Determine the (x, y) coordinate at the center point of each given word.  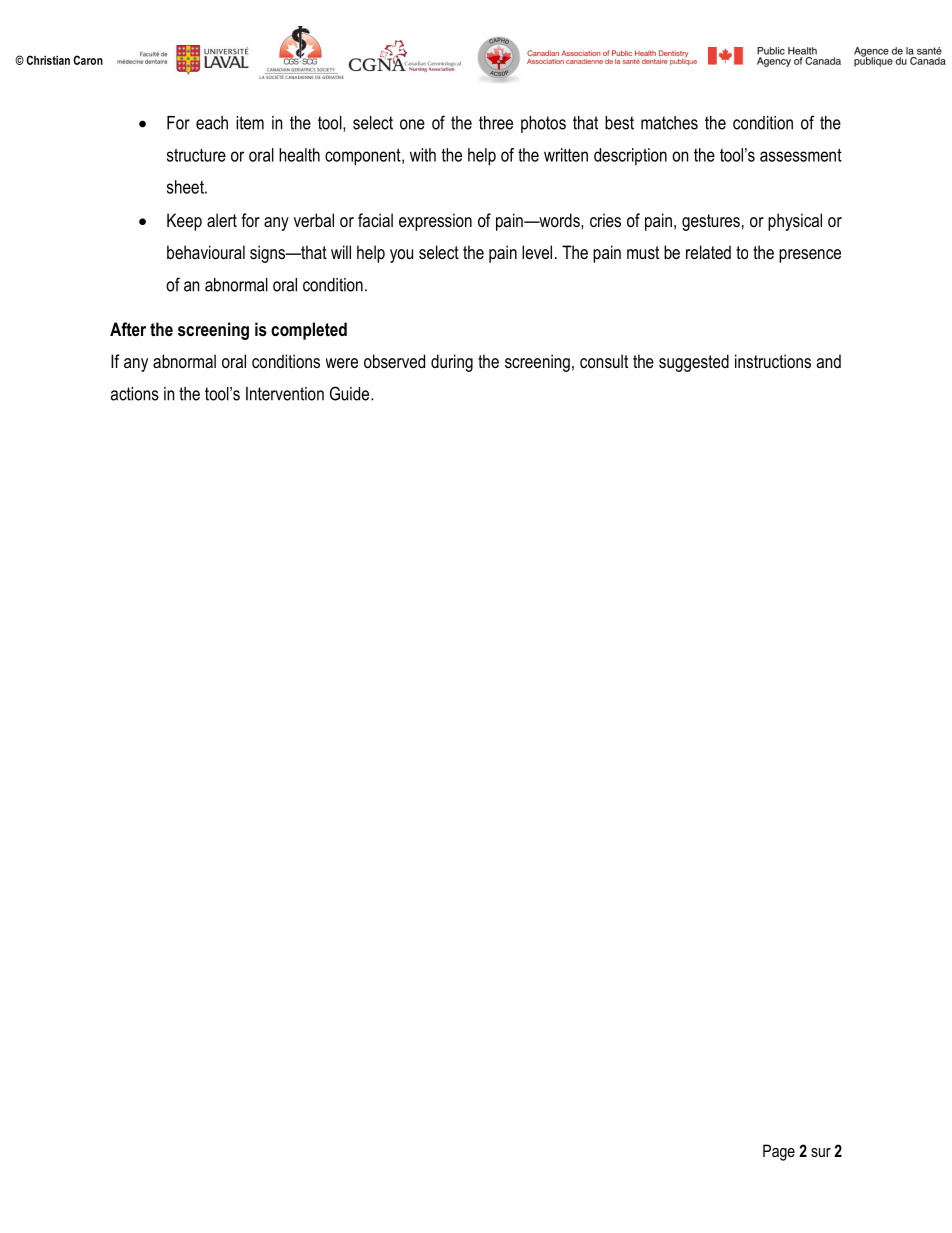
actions (135, 394)
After (128, 329)
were (342, 363)
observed (394, 361)
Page (779, 1152)
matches (669, 123)
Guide (351, 393)
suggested (694, 363)
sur (821, 1152)
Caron (88, 60)
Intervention (285, 394)
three (496, 123)
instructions (773, 361)
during (452, 363)
